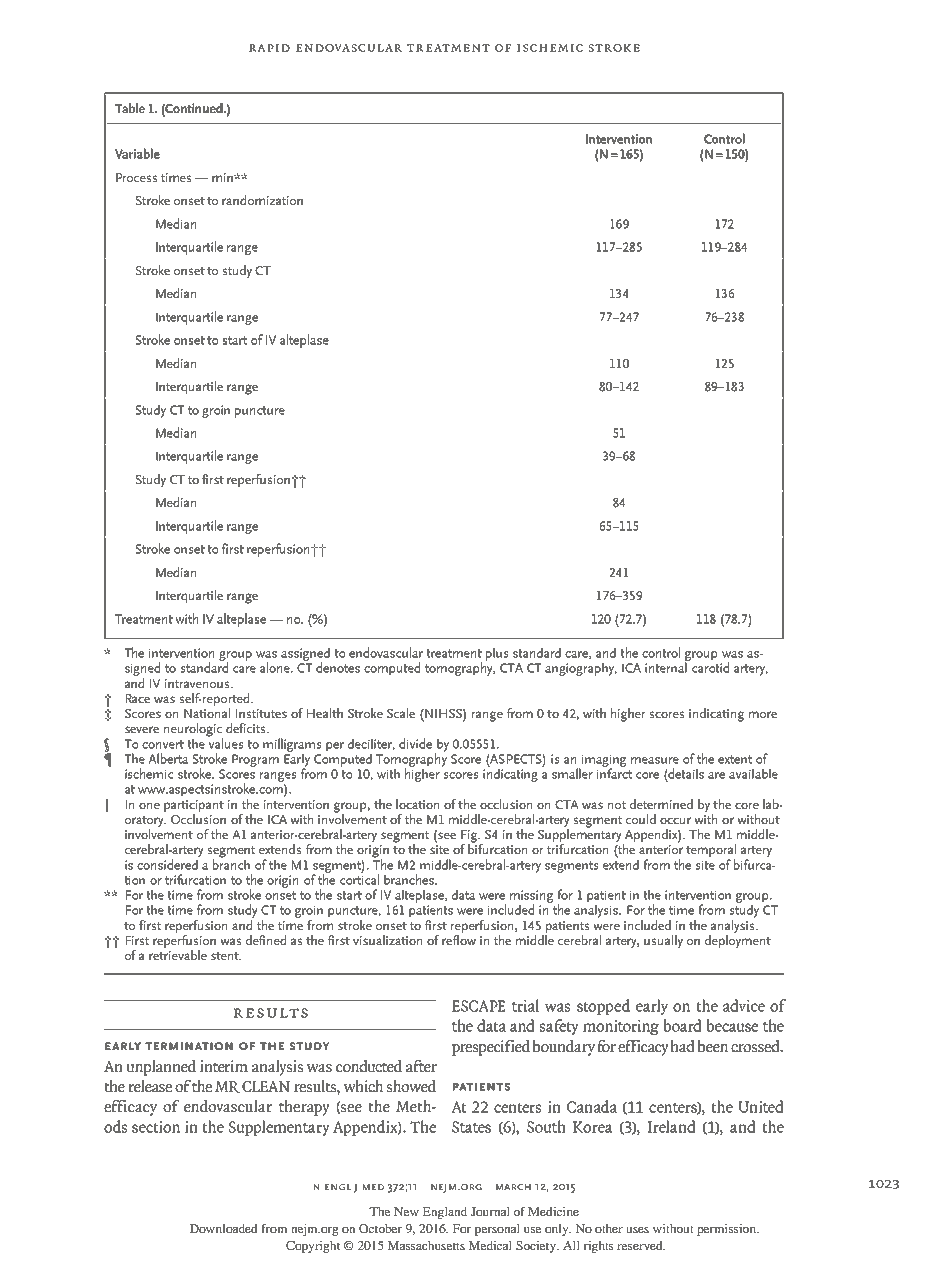  I want to click on Process, so click(136, 177).
